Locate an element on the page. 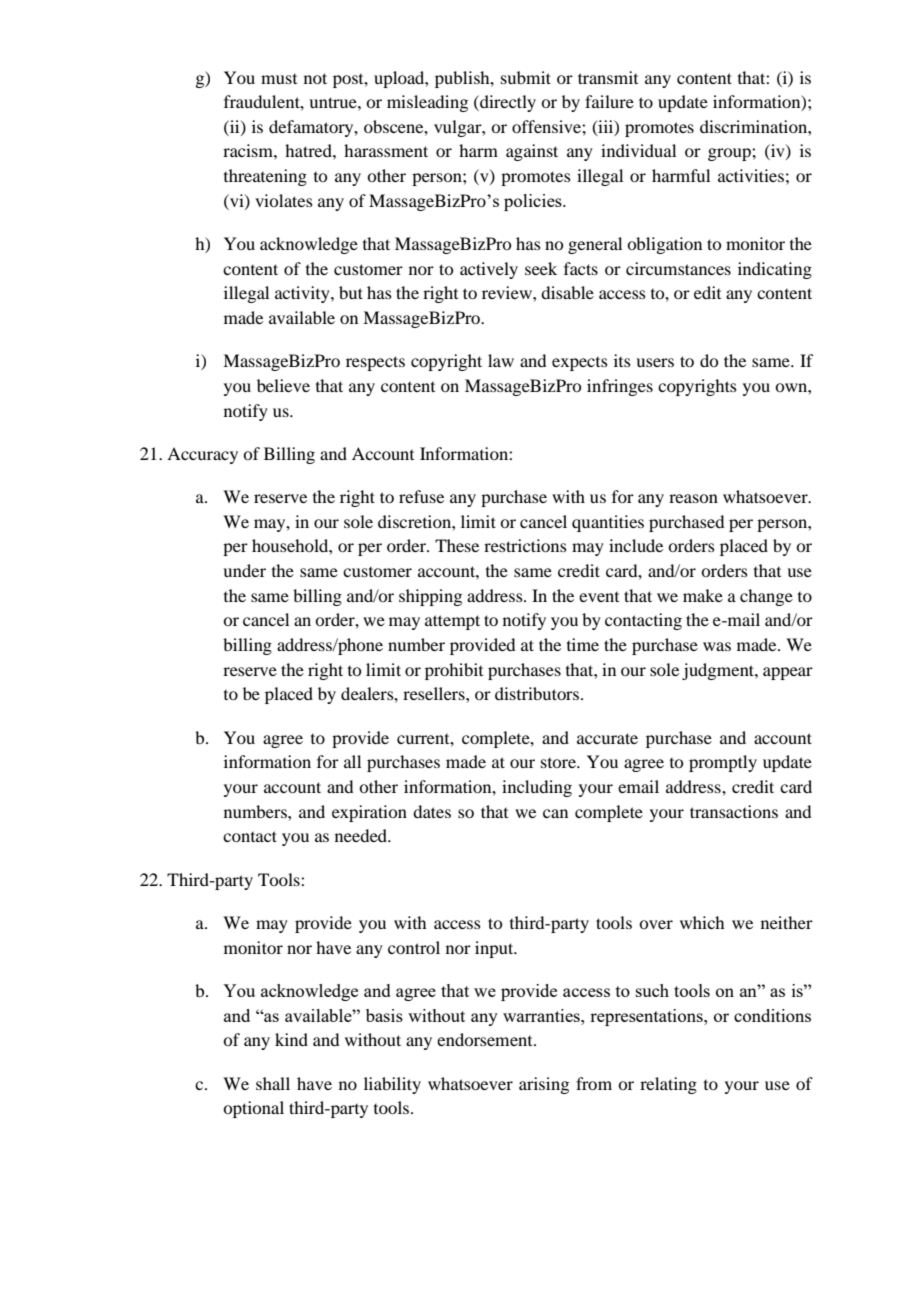  endorsement is located at coordinates (486, 1039).
